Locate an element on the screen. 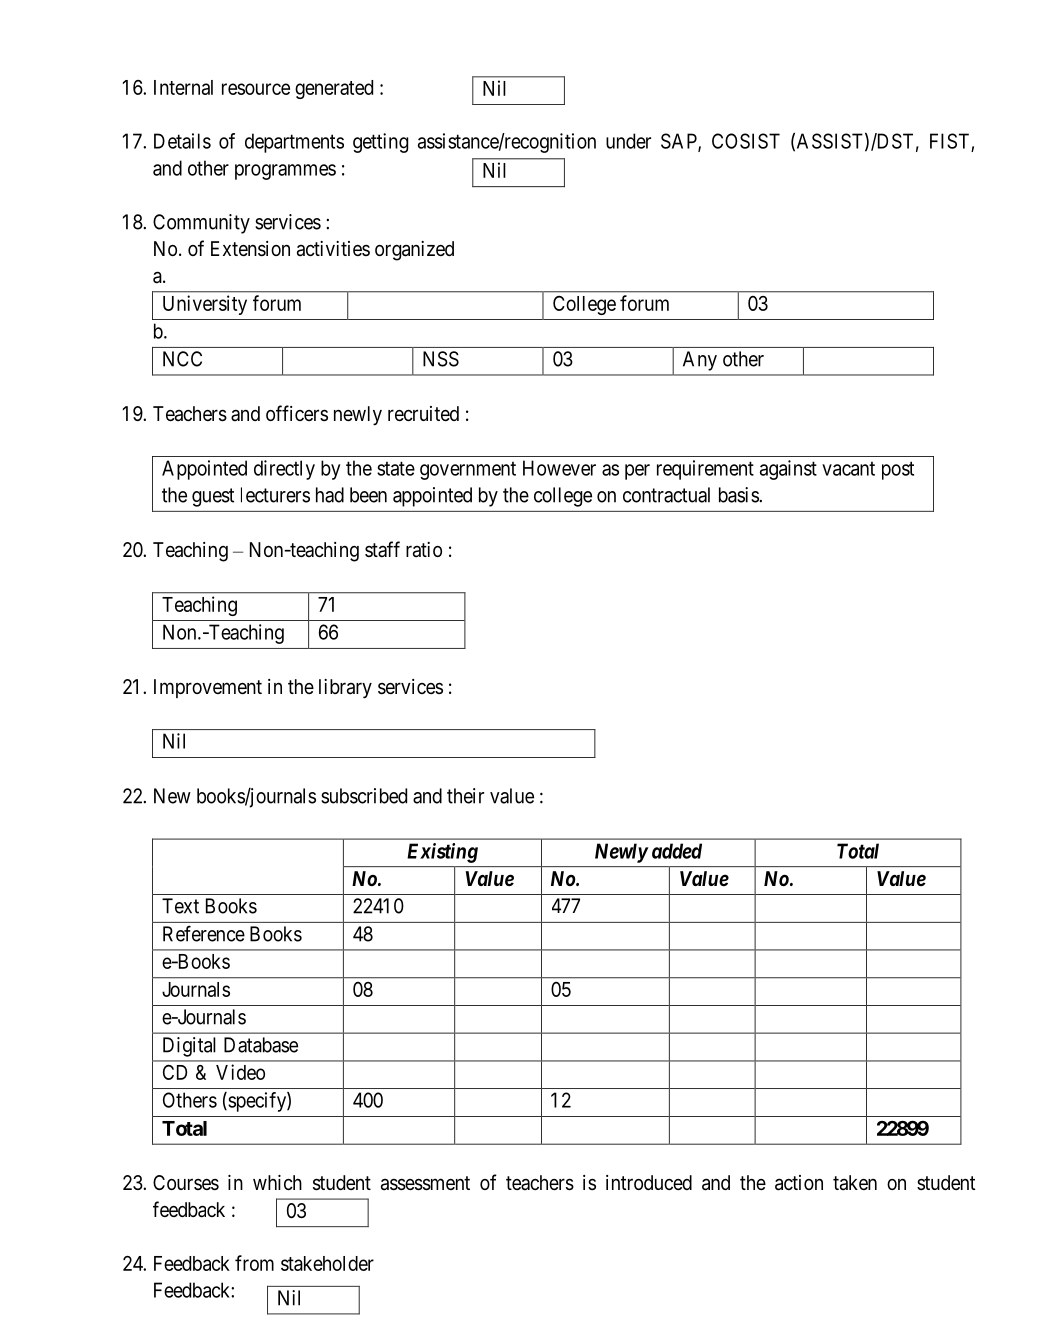 The image size is (1037, 1342). from is located at coordinates (254, 1263).
